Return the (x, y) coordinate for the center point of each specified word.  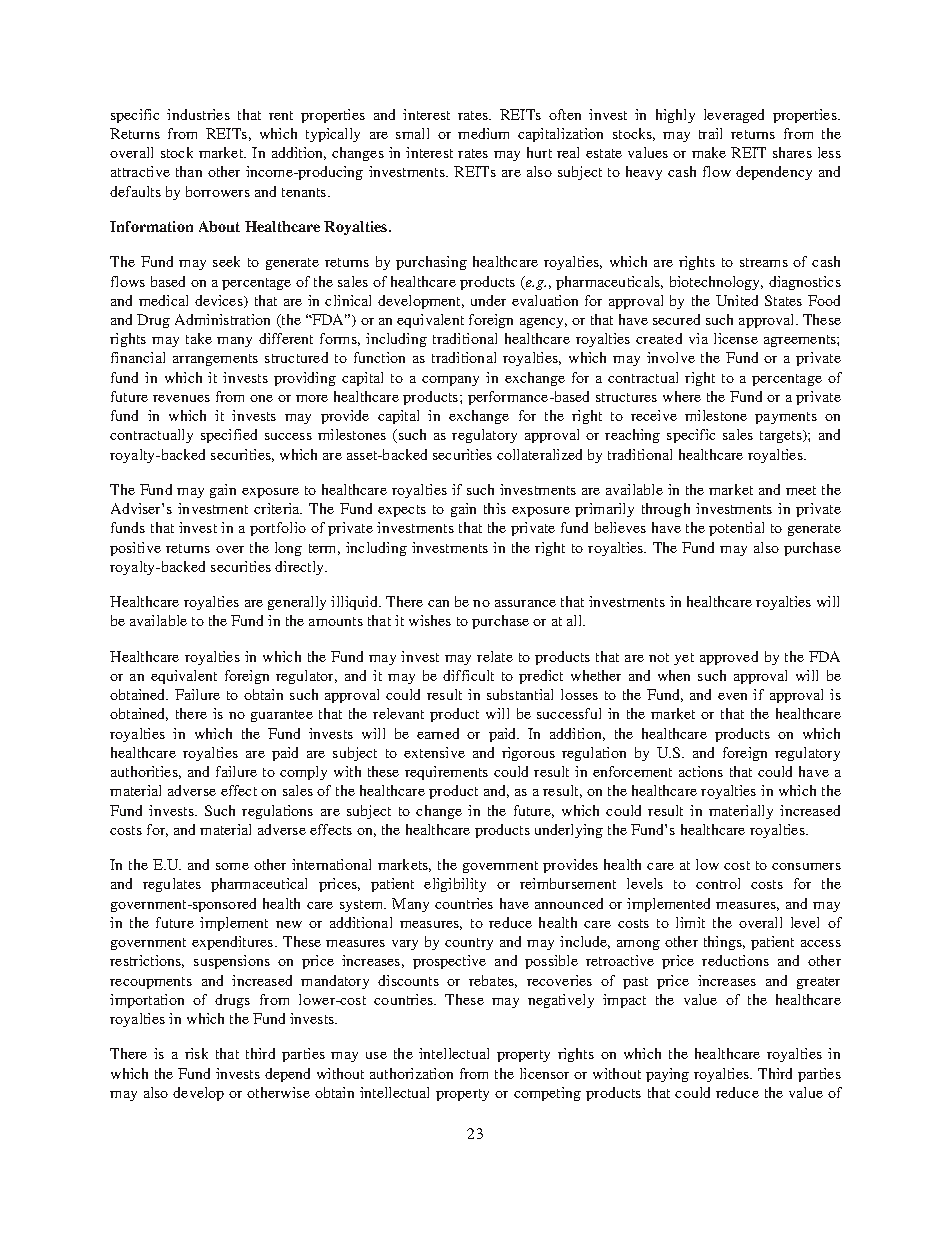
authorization (411, 1073)
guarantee (282, 716)
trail (710, 133)
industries (198, 114)
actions (701, 771)
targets (782, 436)
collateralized (539, 454)
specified (229, 436)
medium (483, 133)
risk (196, 1053)
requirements (446, 773)
